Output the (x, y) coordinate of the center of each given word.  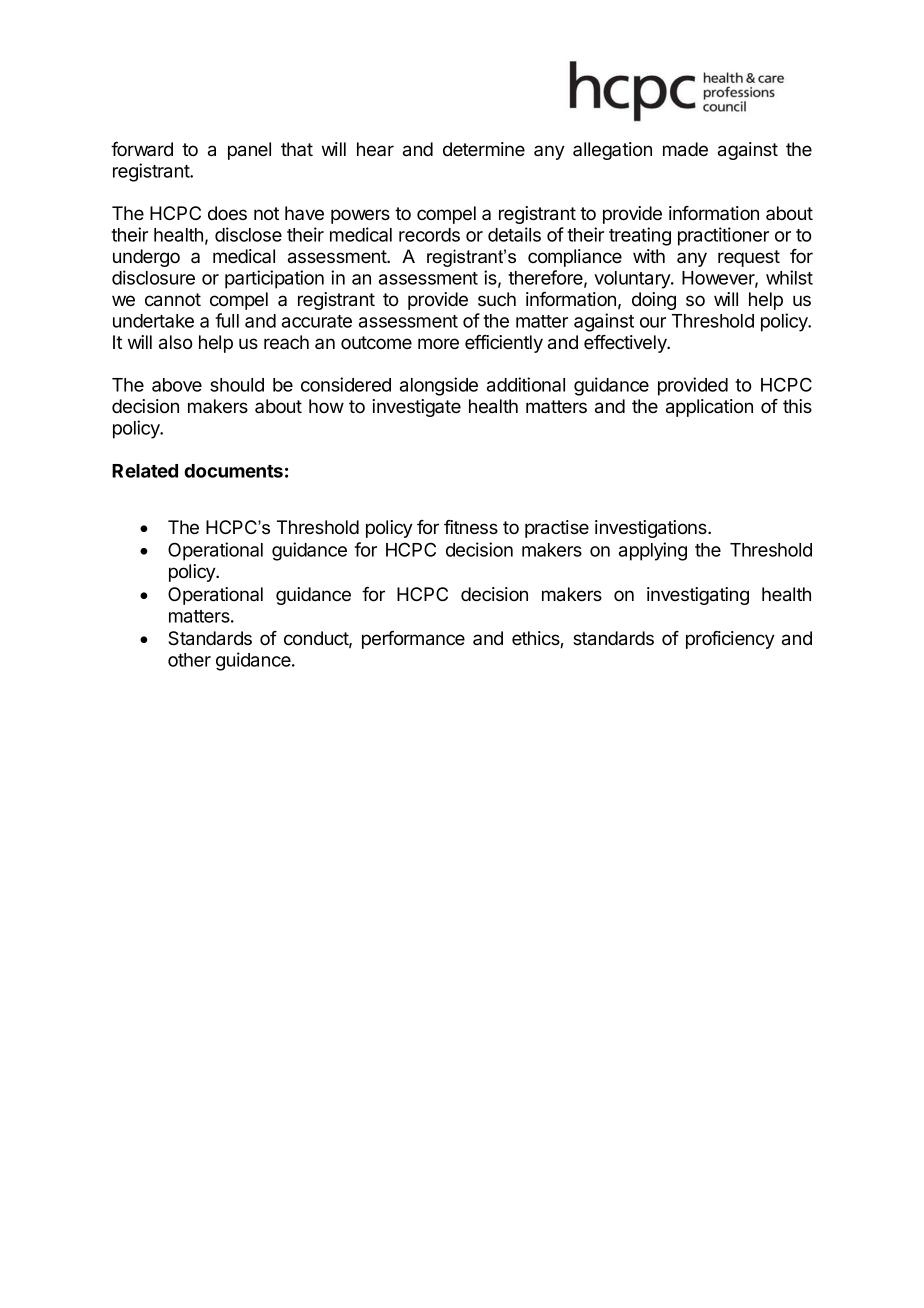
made (685, 149)
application (709, 408)
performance (413, 640)
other (189, 660)
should (237, 385)
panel (249, 151)
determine (484, 149)
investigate (416, 408)
